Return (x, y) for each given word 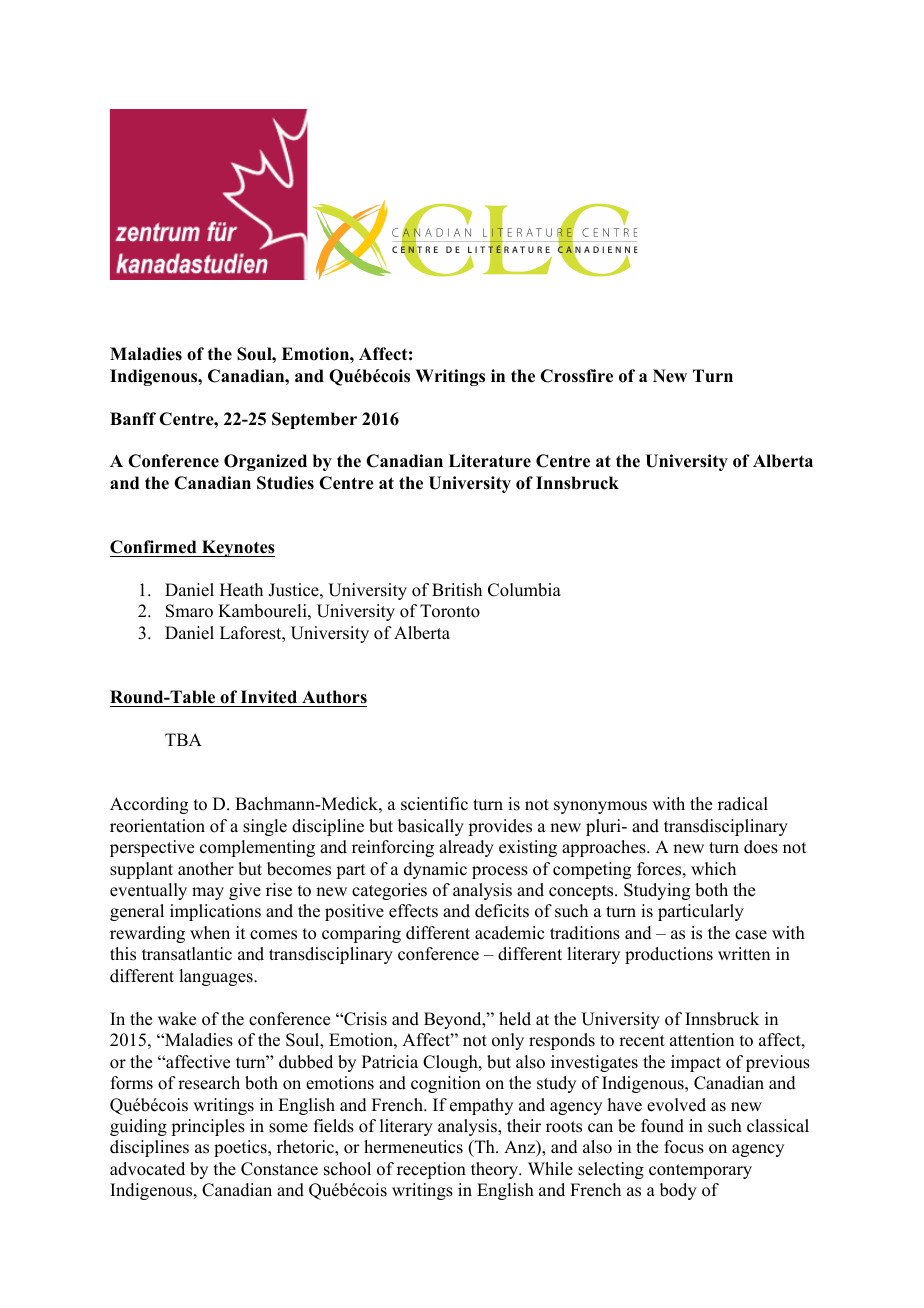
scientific (434, 804)
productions (669, 955)
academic (509, 933)
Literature (490, 461)
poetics (241, 1148)
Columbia (524, 590)
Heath (241, 590)
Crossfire (576, 376)
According (149, 805)
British (457, 590)
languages (217, 977)
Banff (133, 418)
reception (431, 1170)
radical (743, 804)
